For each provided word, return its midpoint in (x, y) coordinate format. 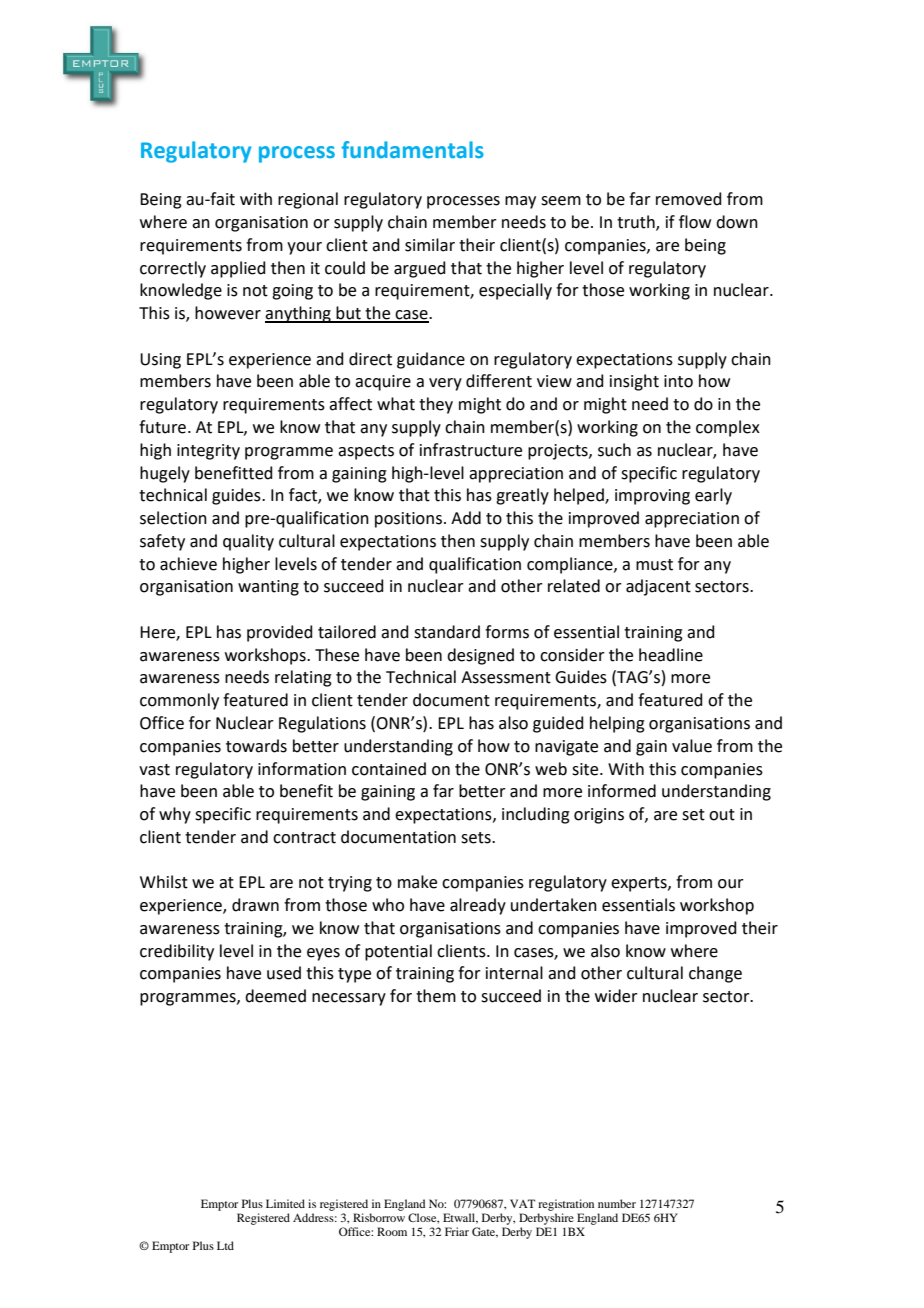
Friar (457, 1231)
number (617, 1203)
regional (308, 200)
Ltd (225, 1245)
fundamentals (413, 150)
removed (689, 199)
